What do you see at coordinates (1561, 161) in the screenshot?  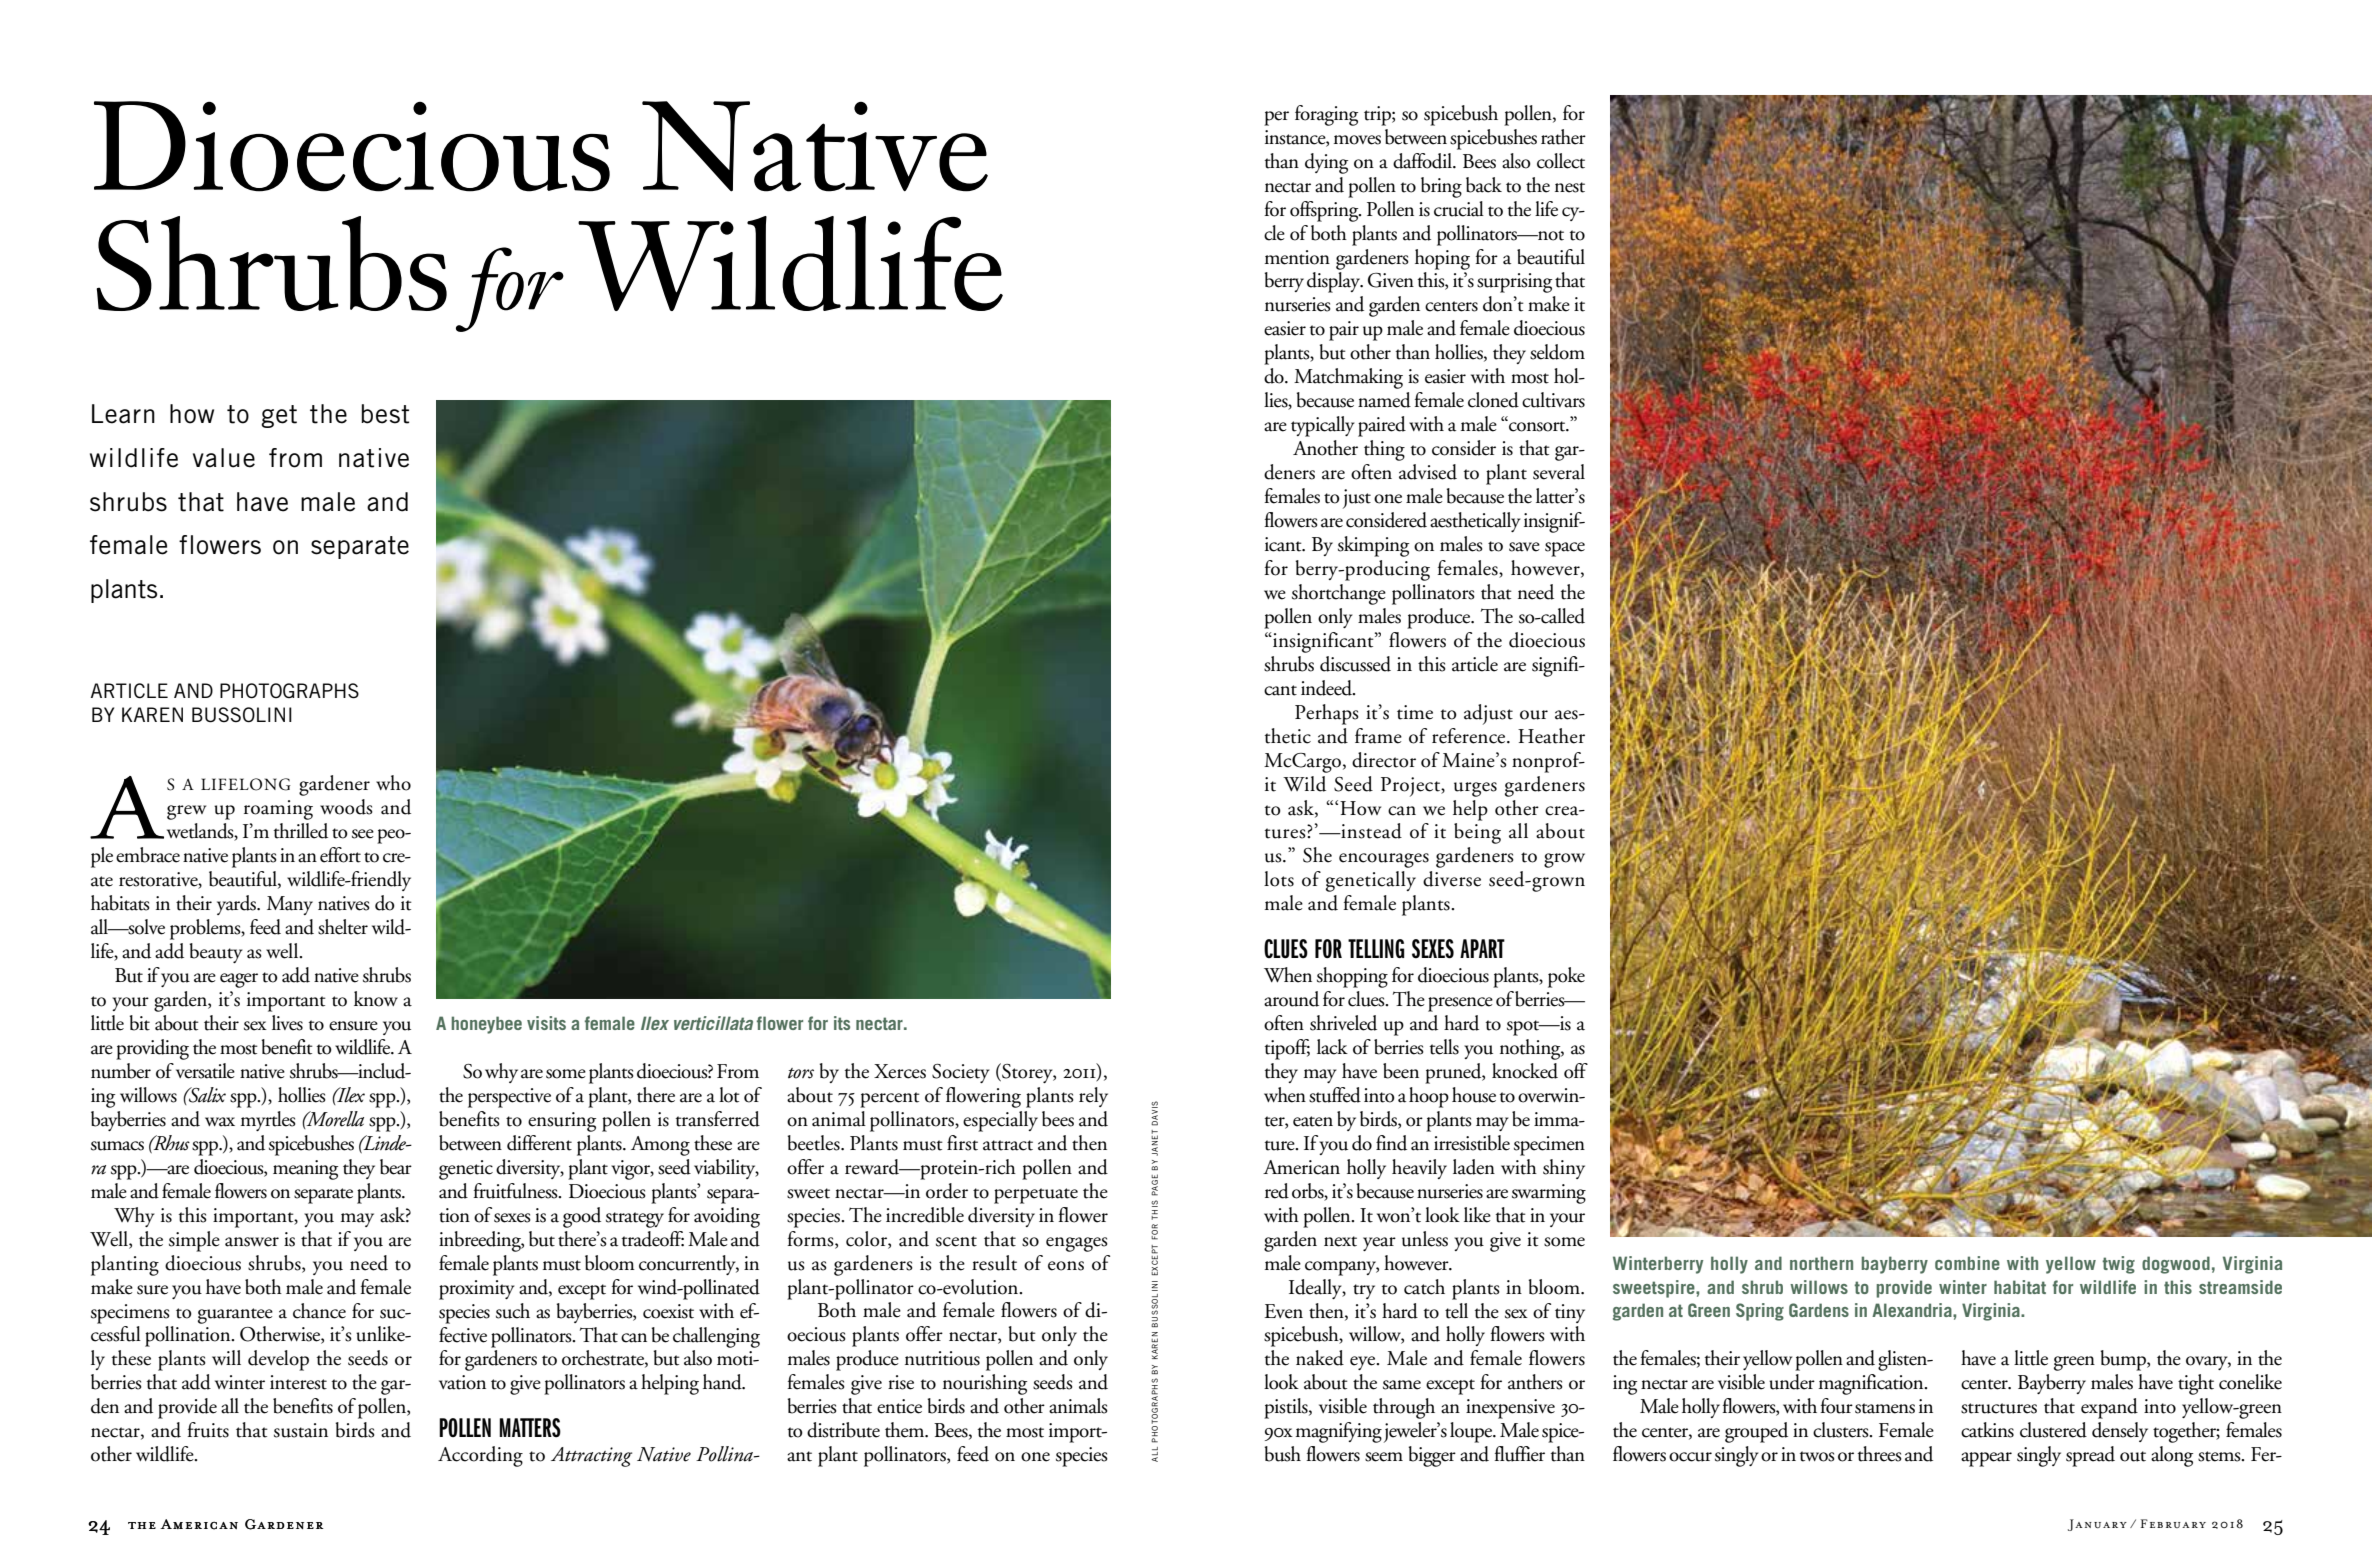 I see `collect` at bounding box center [1561, 161].
